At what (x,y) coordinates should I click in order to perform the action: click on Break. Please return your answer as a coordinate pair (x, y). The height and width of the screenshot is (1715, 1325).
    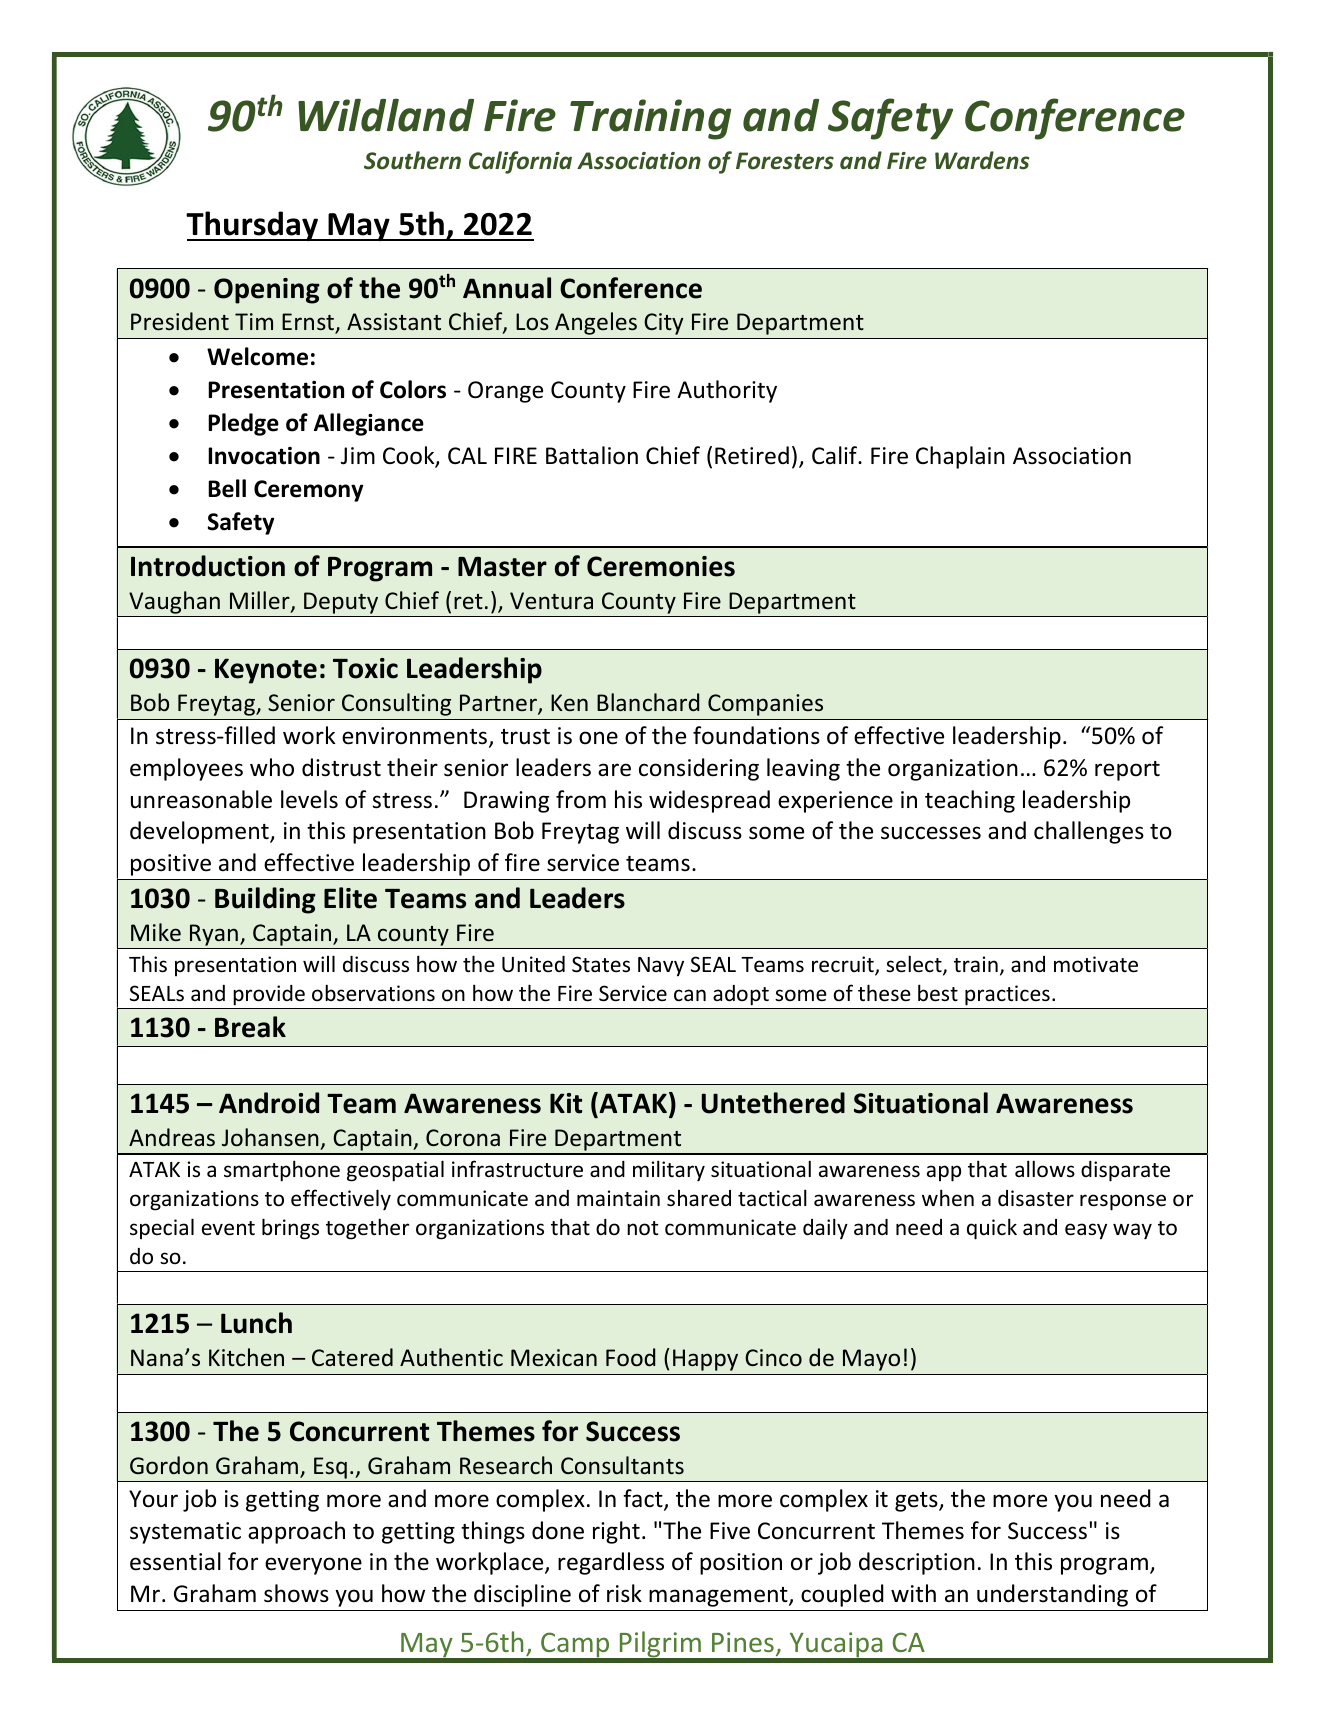
    Looking at the image, I should click on (250, 1027).
